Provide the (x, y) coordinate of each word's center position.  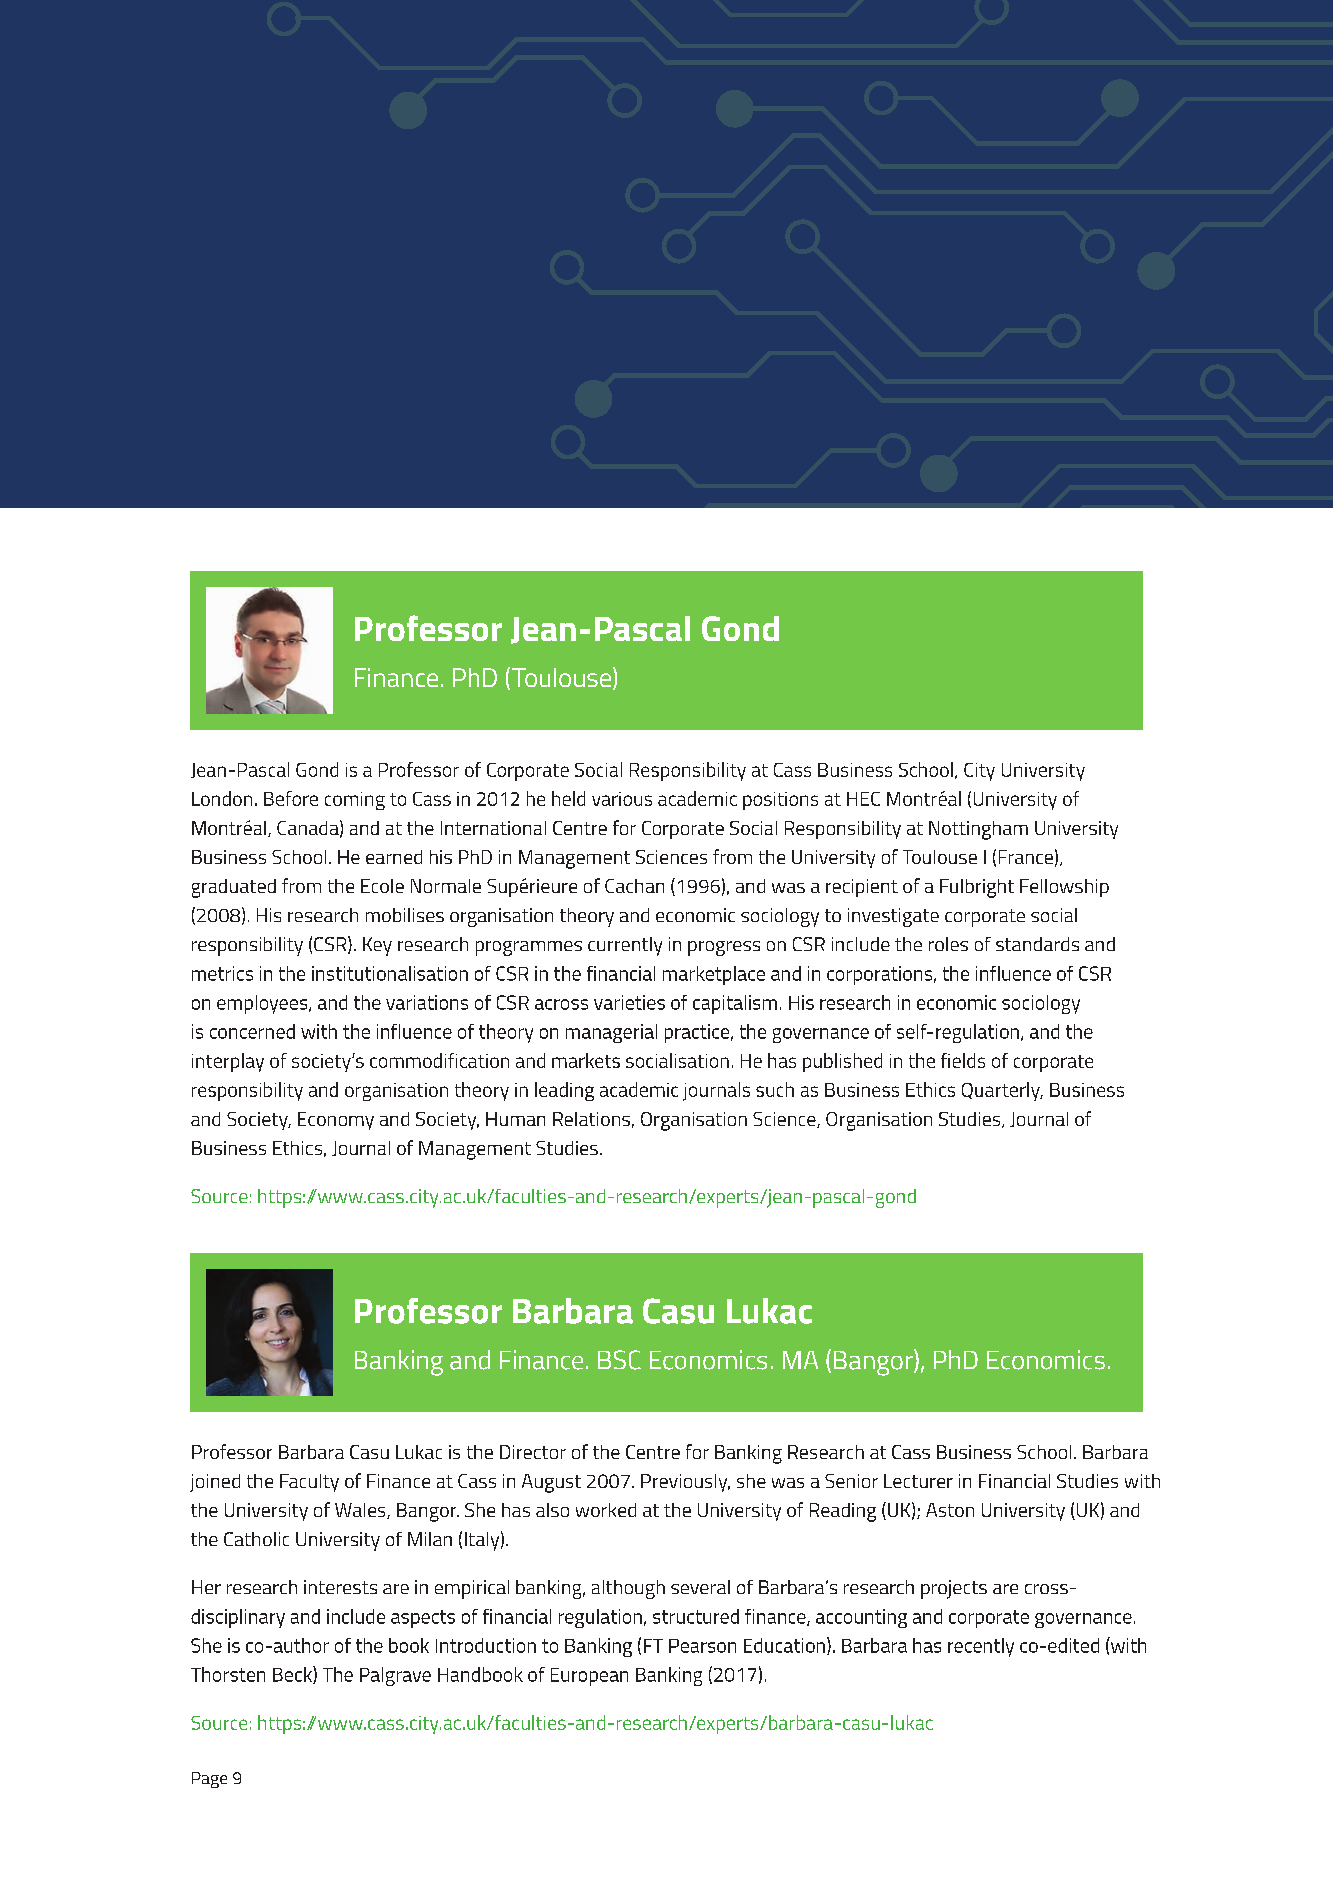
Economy (336, 1121)
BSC (619, 1360)
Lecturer (918, 1481)
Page (209, 1780)
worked (606, 1510)
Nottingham (978, 830)
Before (291, 798)
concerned (252, 1031)
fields (963, 1060)
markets (586, 1060)
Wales (361, 1511)
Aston (950, 1510)
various (622, 799)
